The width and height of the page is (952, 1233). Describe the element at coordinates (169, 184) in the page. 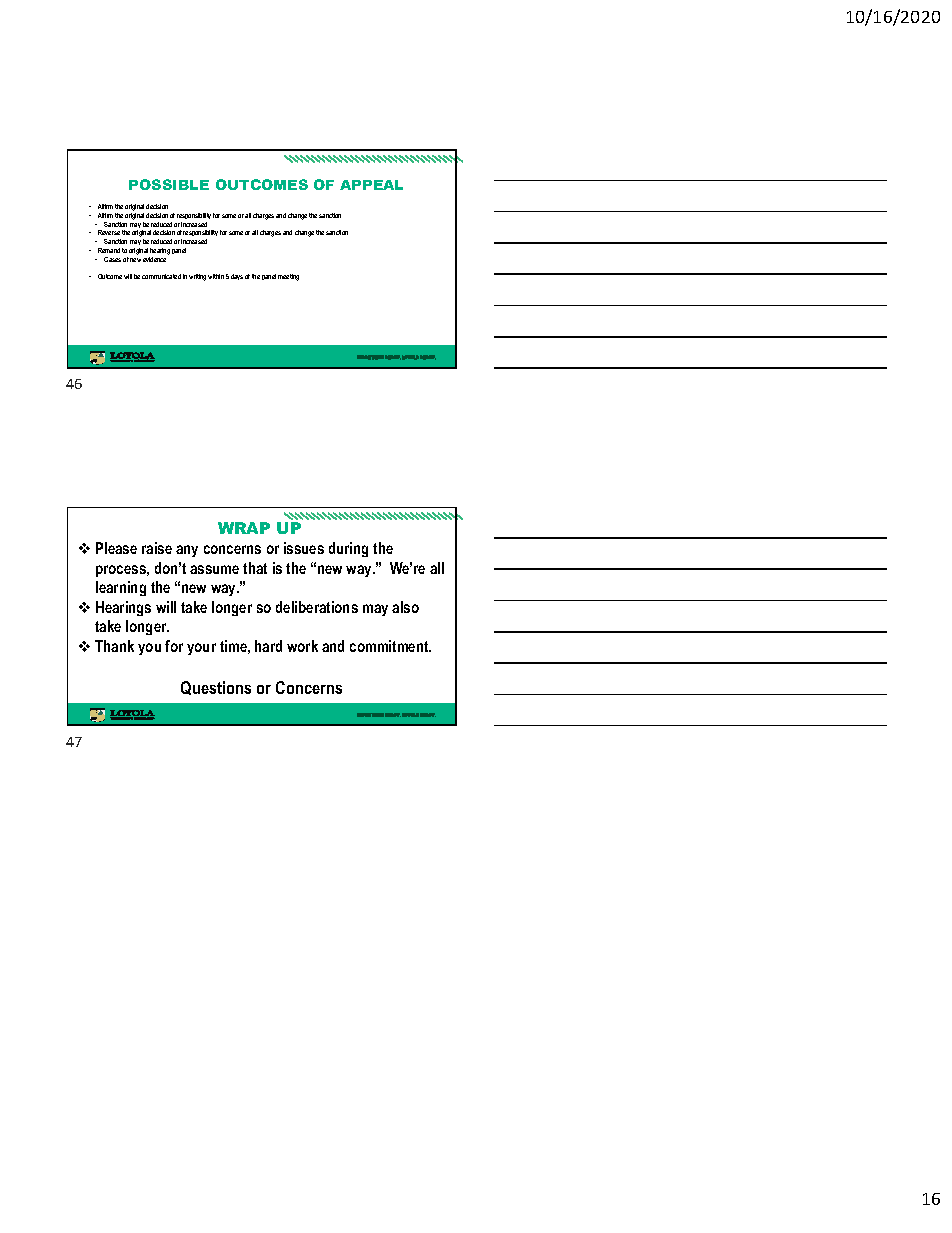

I see `POSSIBLE` at that location.
